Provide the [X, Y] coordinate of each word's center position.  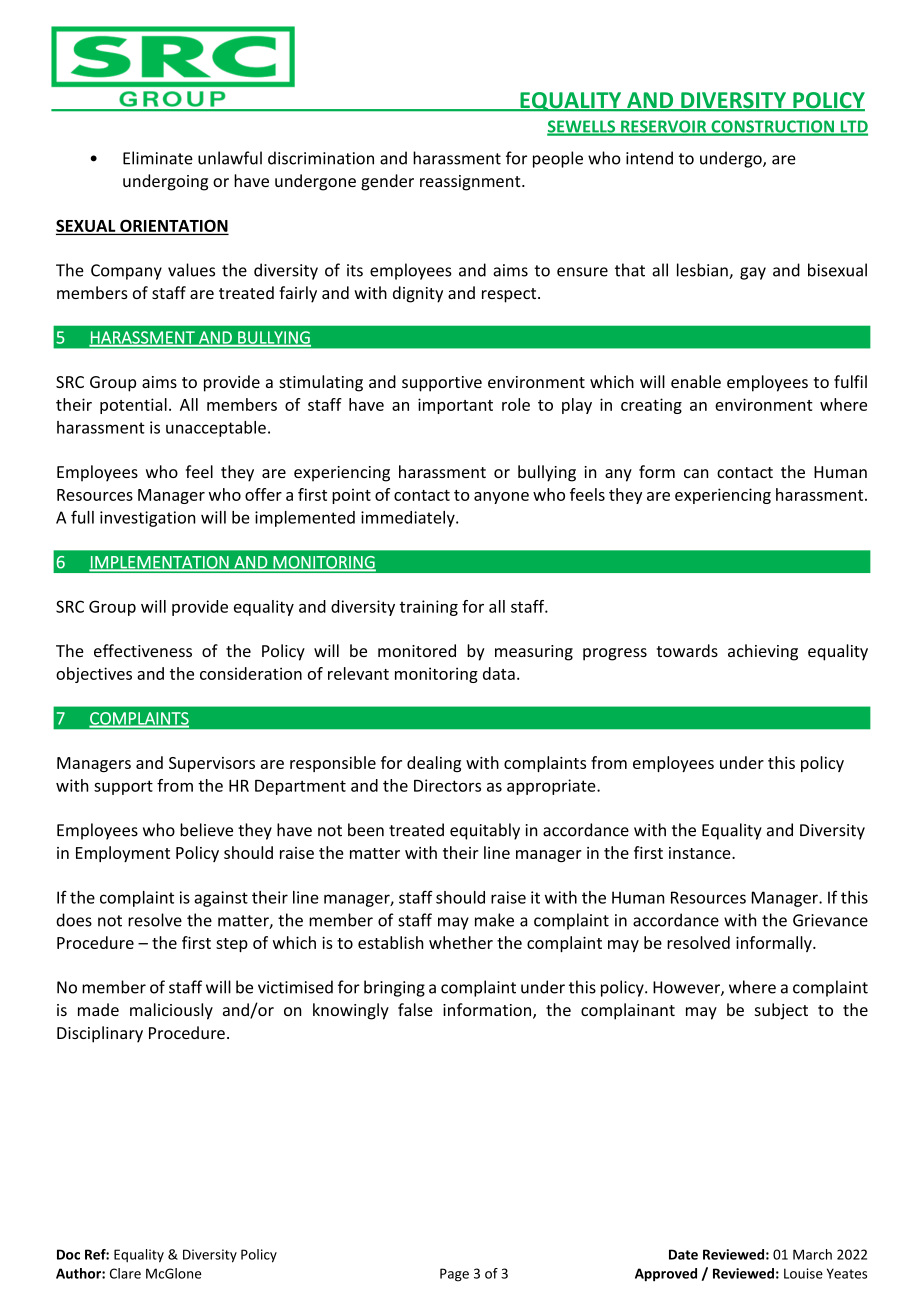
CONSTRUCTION [773, 127]
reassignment [471, 183]
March [812, 1254]
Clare [125, 1273]
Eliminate [158, 158]
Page [454, 1275]
